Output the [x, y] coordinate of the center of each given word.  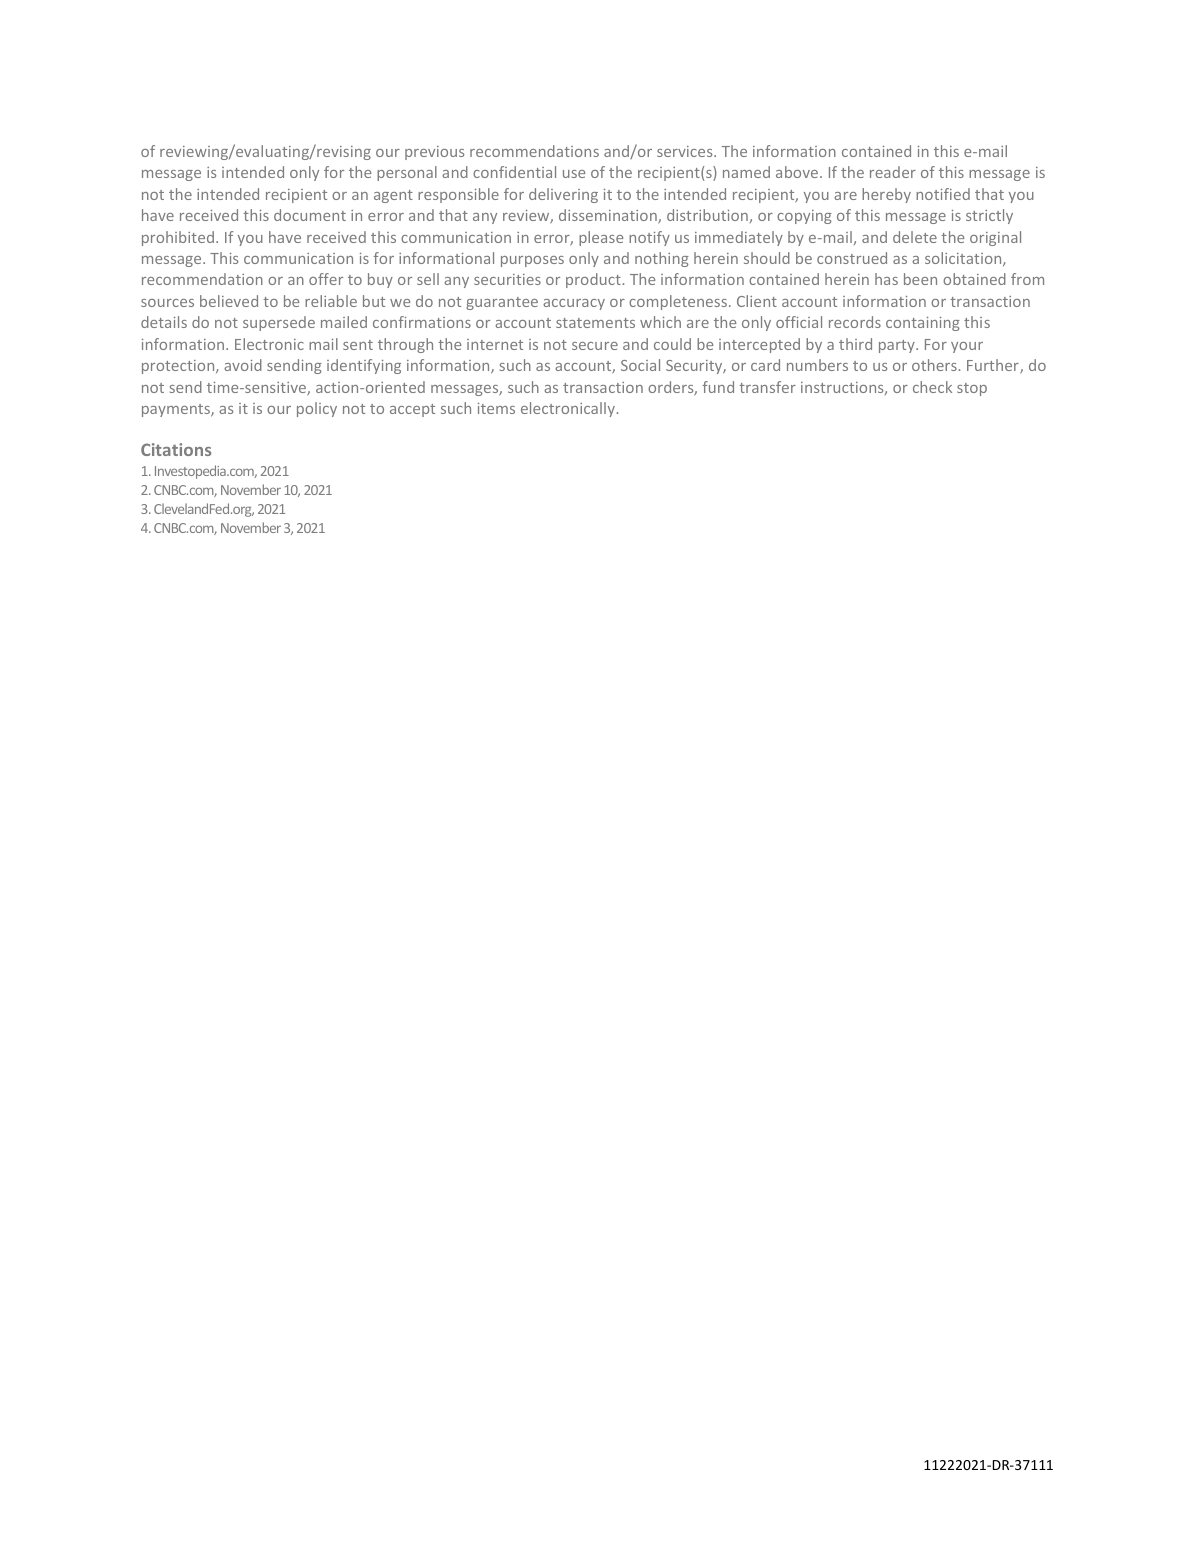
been [920, 279]
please [601, 238]
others [934, 365]
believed [229, 301]
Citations [176, 449]
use [574, 174]
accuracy [574, 304]
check [932, 387]
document [310, 215]
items [496, 408]
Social [640, 365]
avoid [243, 365]
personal [407, 173]
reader [893, 172]
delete [915, 237]
